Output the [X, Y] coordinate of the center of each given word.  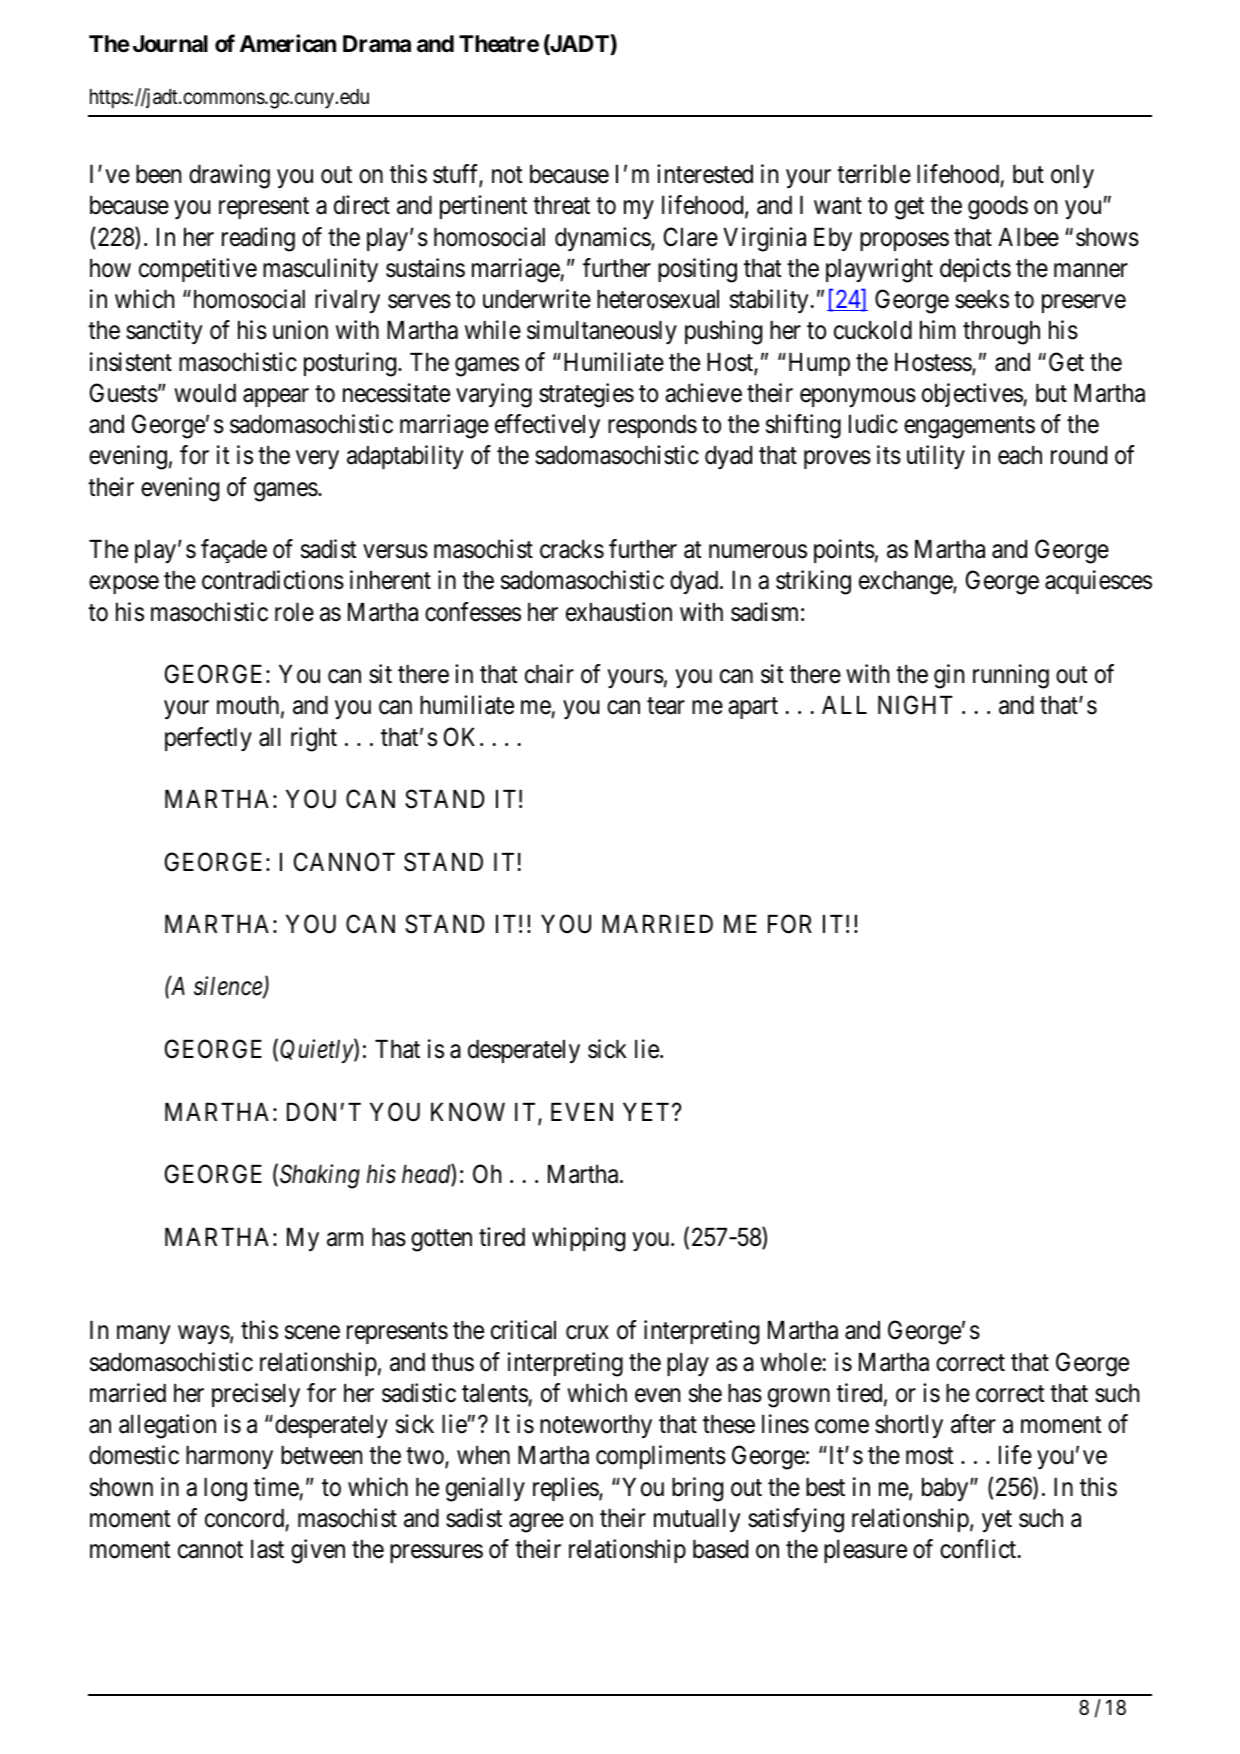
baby [946, 1489]
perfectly [208, 739]
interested [705, 174]
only [1072, 176]
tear [666, 706]
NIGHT [915, 705]
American [288, 43]
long [225, 1490]
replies [566, 1489]
